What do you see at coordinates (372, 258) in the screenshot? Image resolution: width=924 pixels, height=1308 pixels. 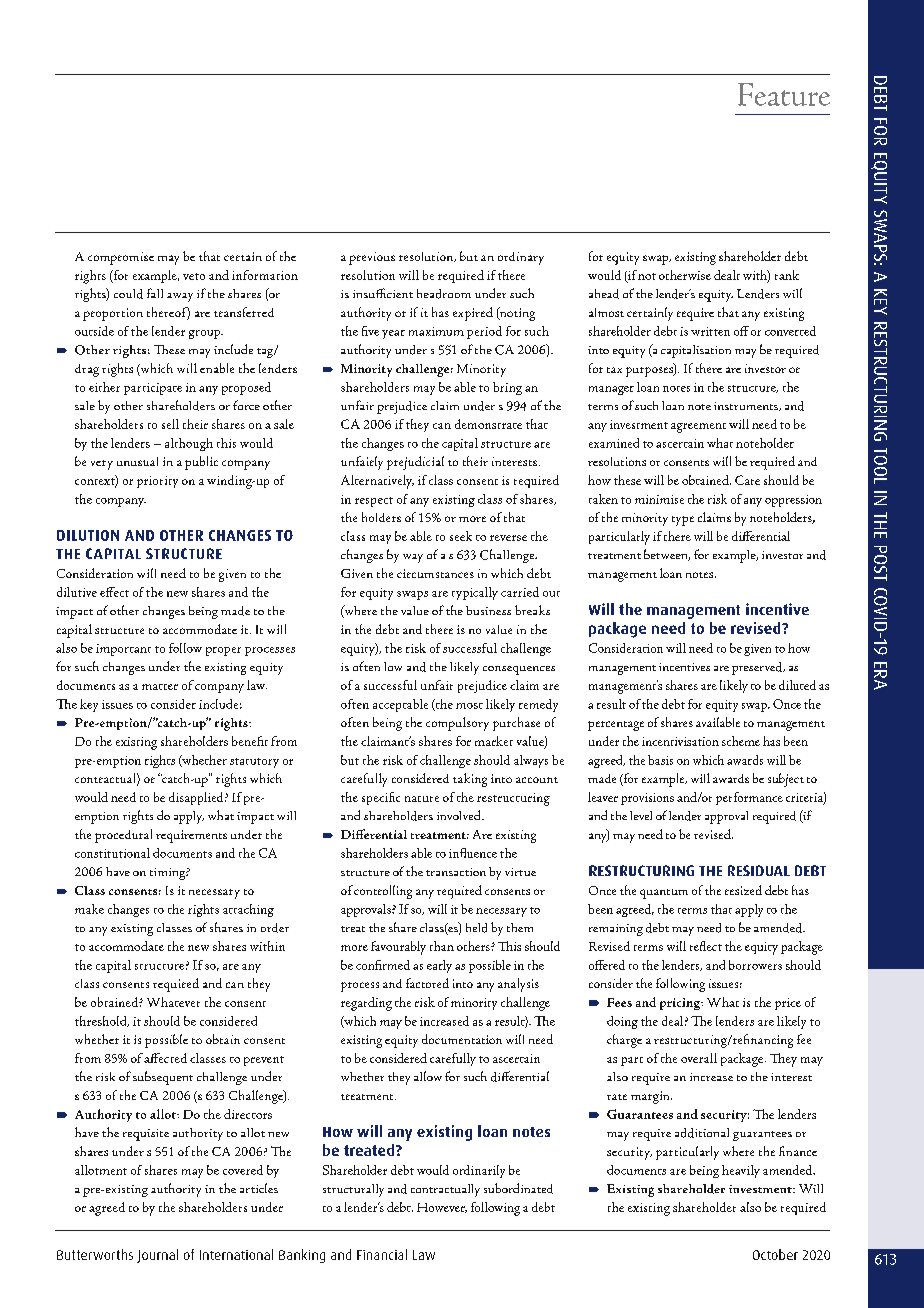 I see `previous` at bounding box center [372, 258].
